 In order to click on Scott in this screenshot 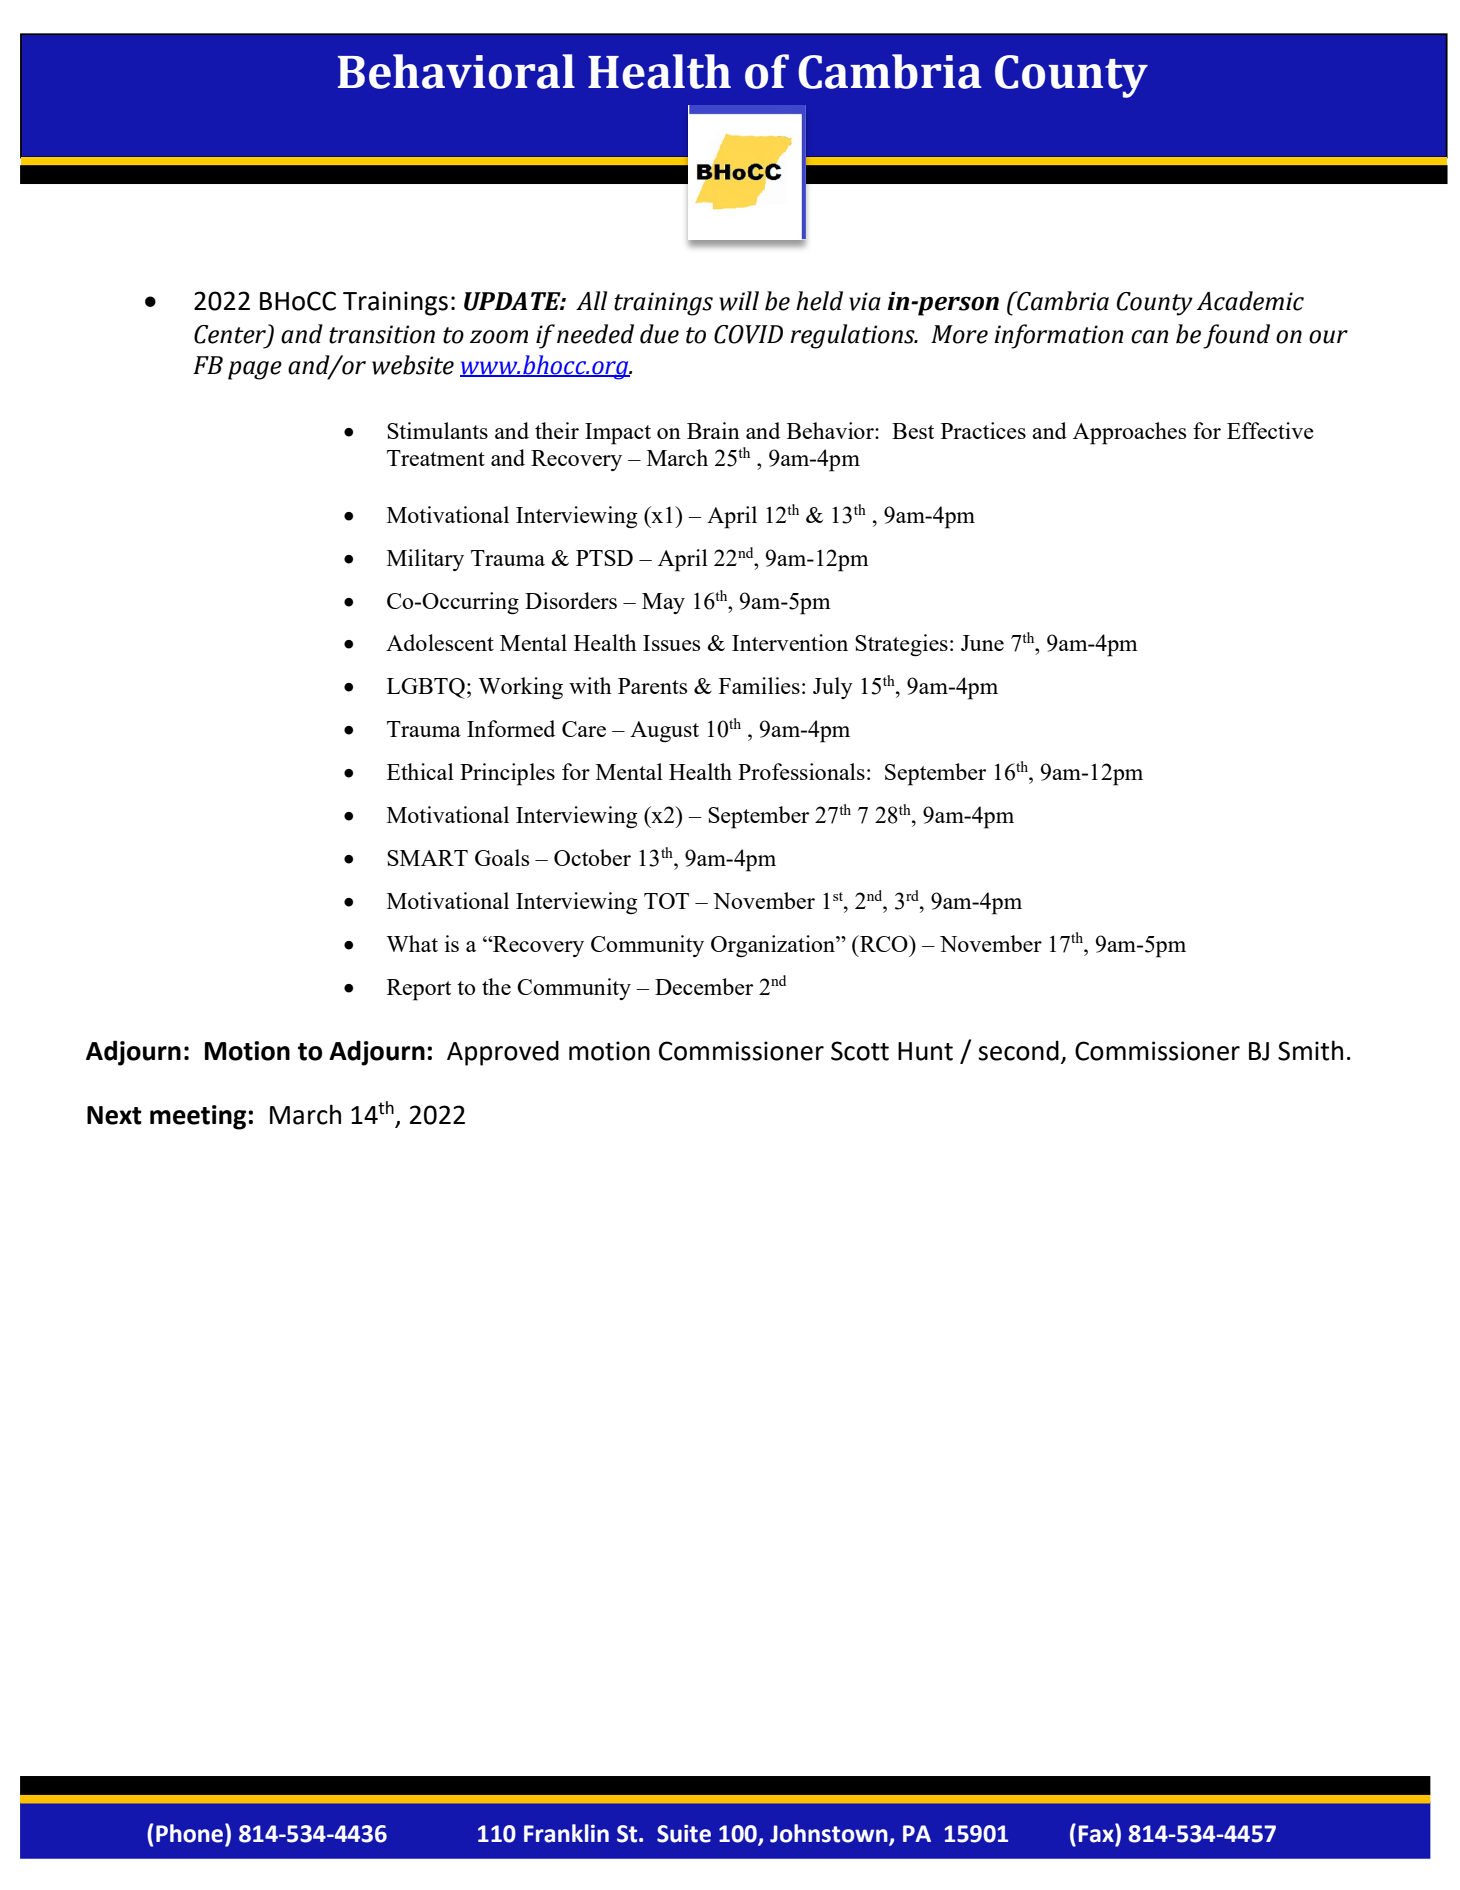, I will do `click(860, 1051)`.
